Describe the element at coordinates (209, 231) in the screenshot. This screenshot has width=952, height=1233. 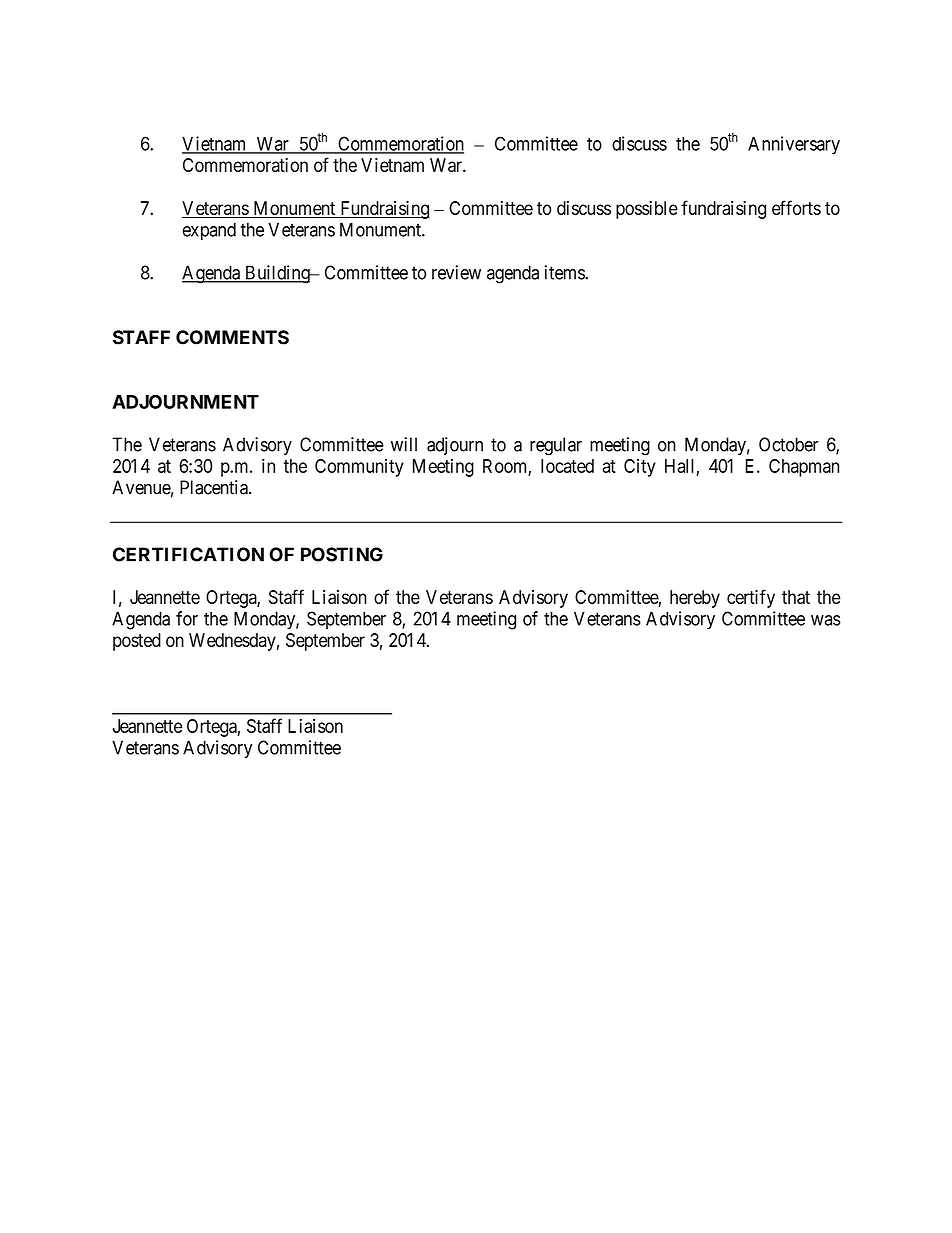
I see `expand` at that location.
